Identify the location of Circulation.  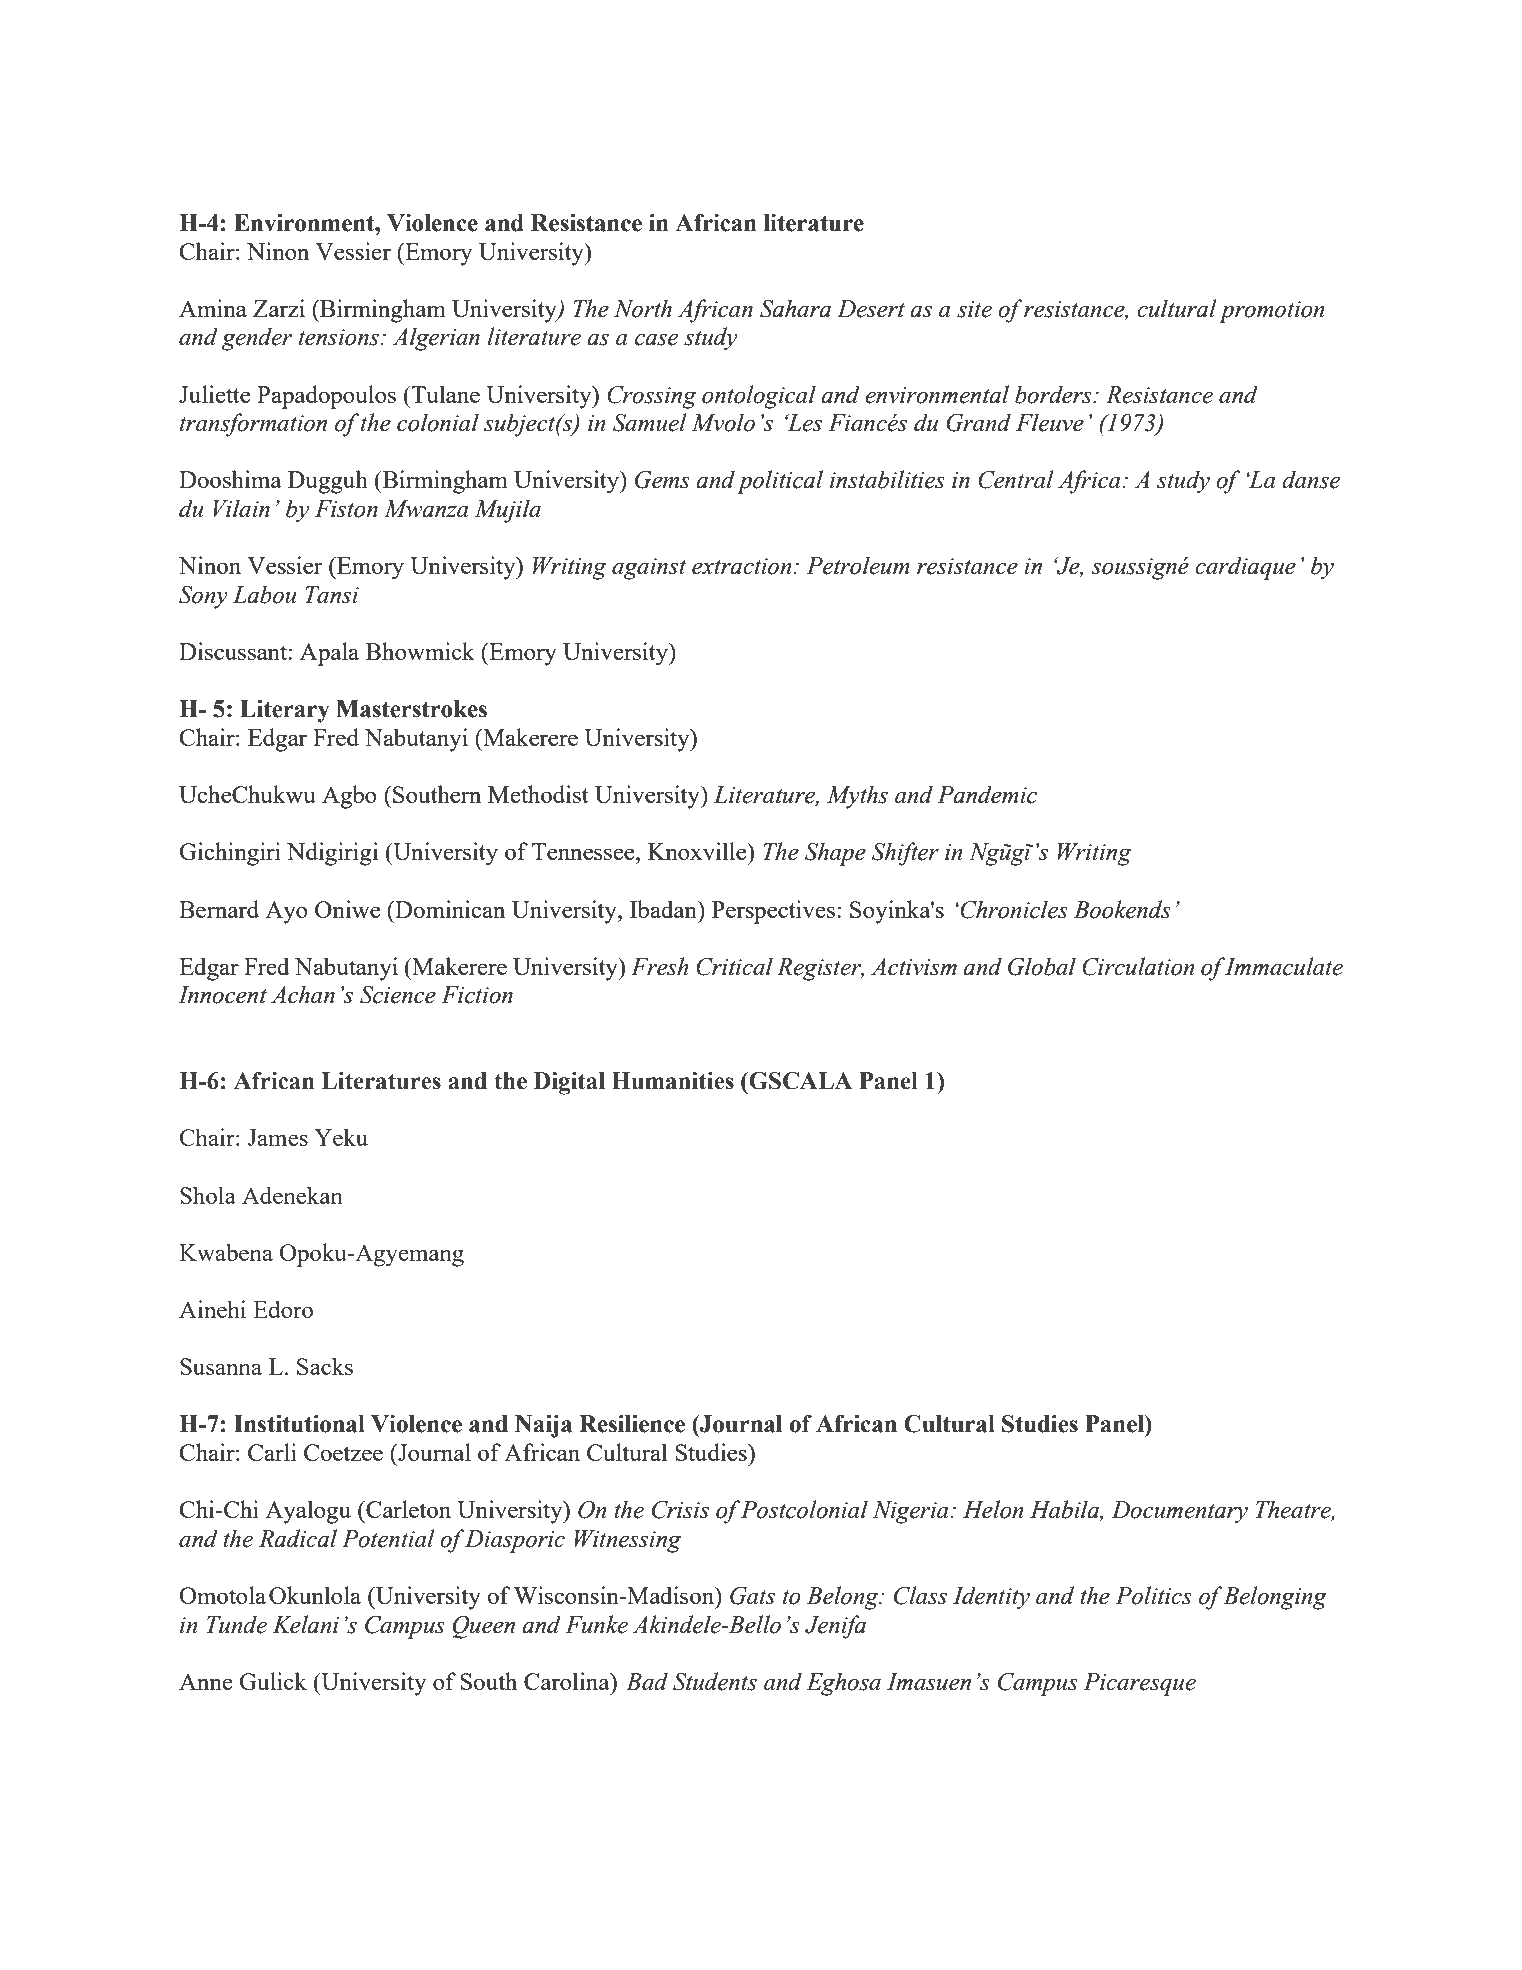
(1138, 966).
